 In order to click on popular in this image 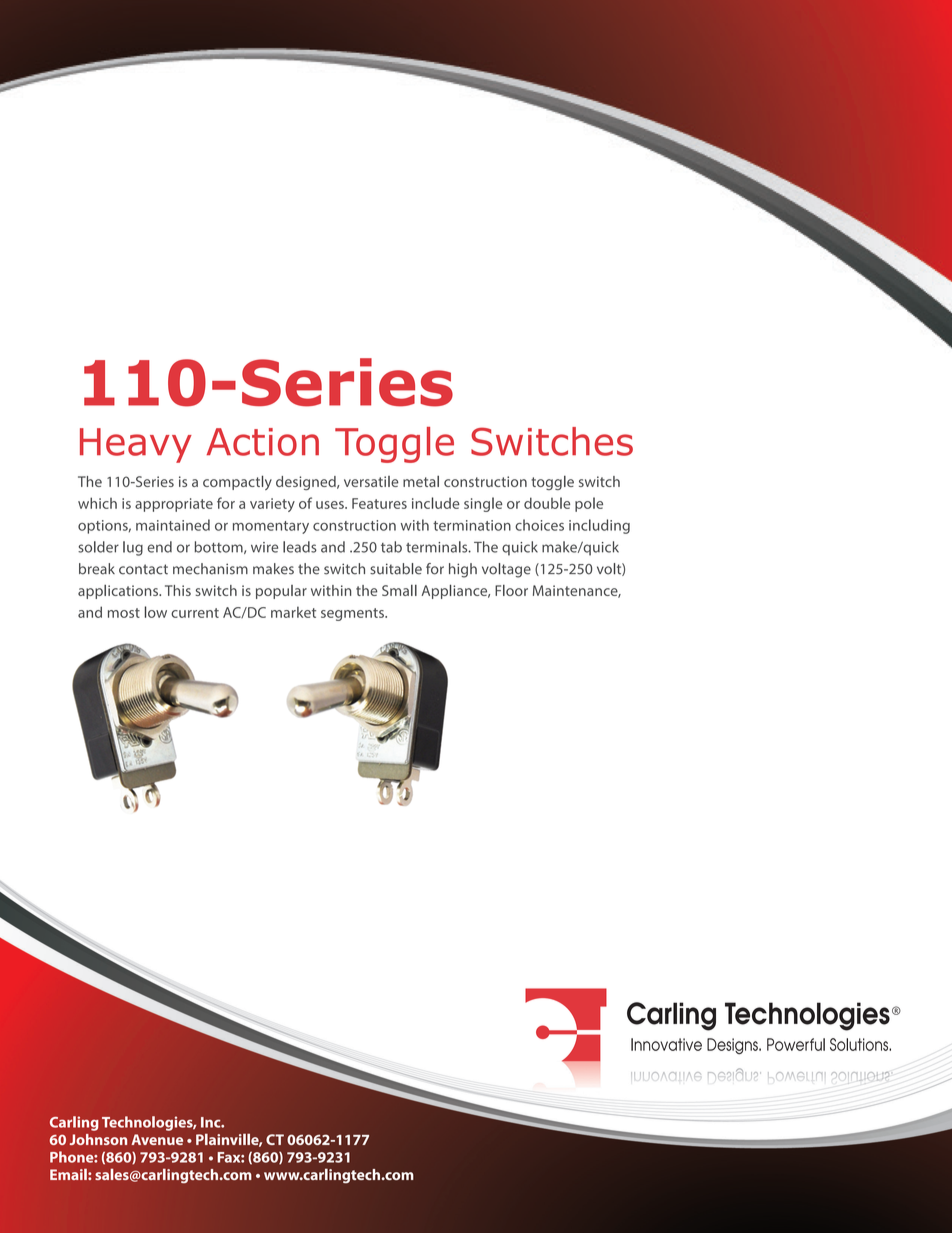, I will do `click(281, 592)`.
